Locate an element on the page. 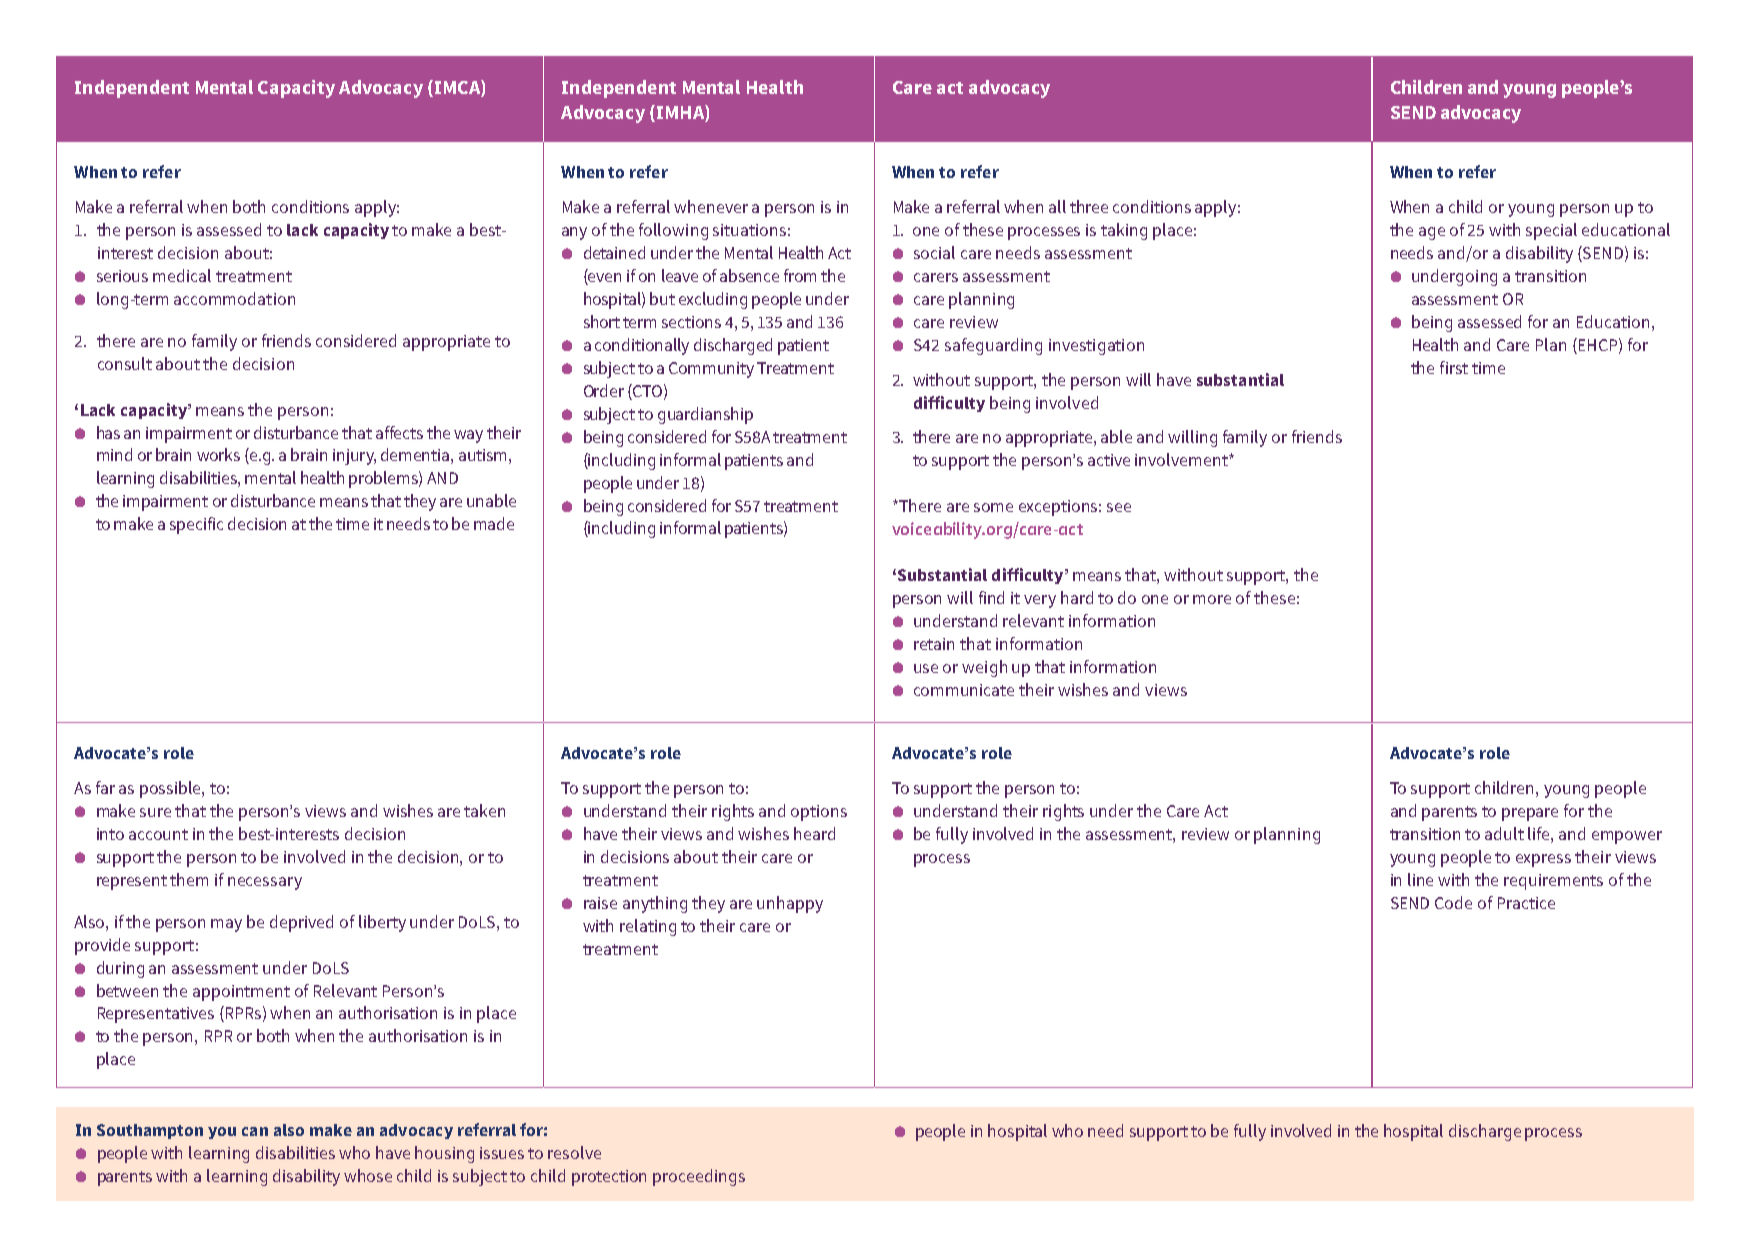  some is located at coordinates (993, 507).
